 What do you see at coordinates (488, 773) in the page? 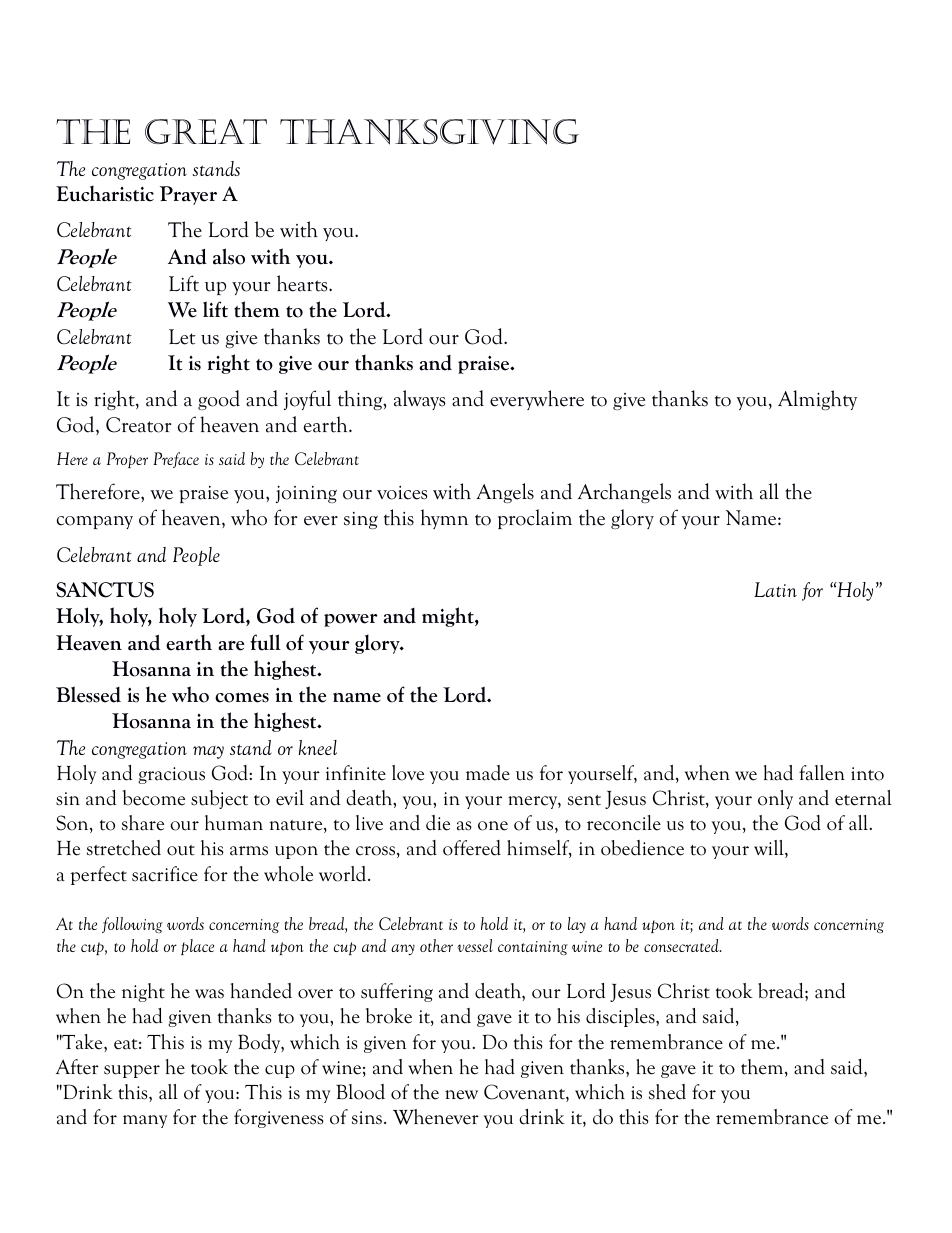
I see `made` at bounding box center [488, 773].
